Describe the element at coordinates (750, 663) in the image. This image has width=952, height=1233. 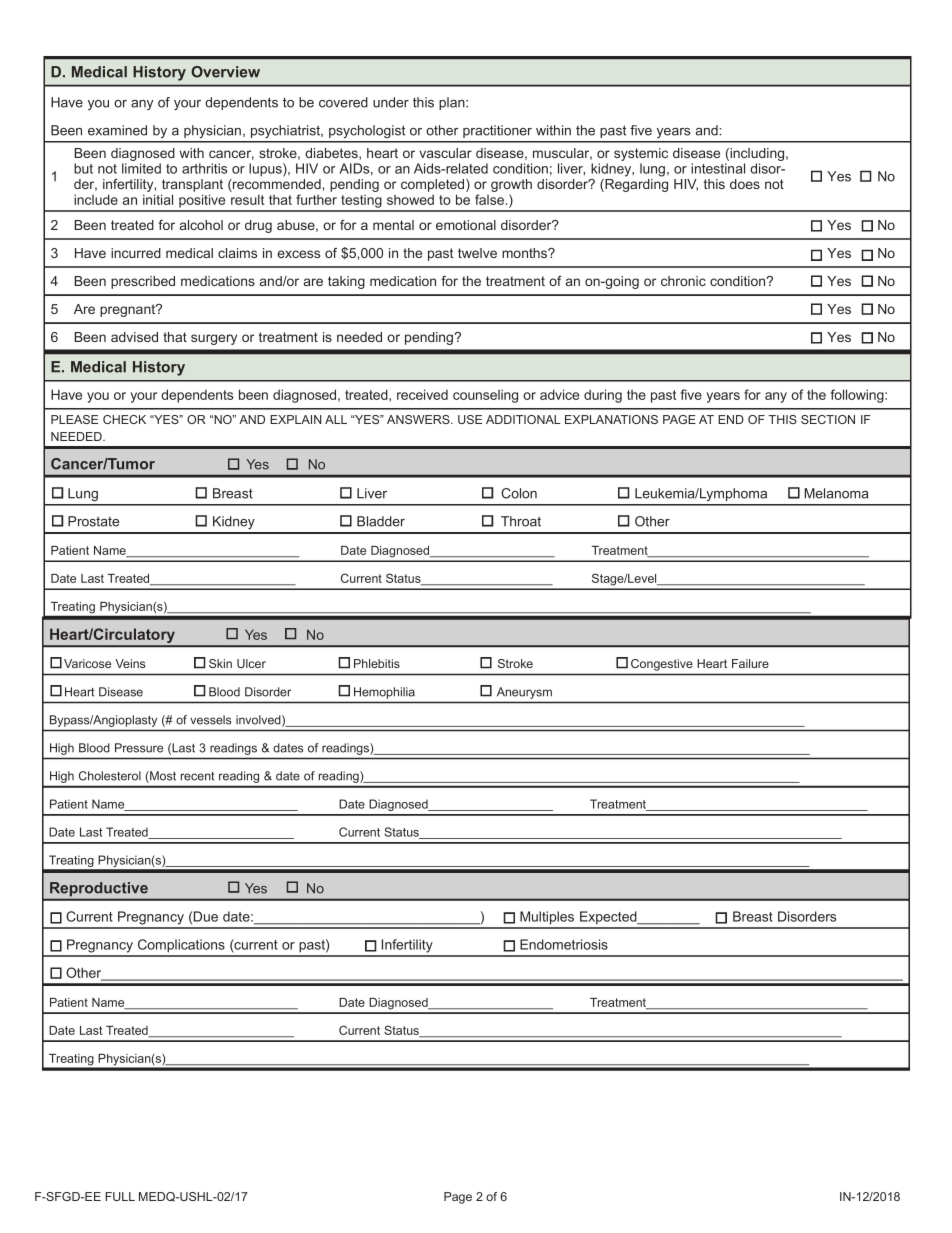
I see `Failure` at that location.
